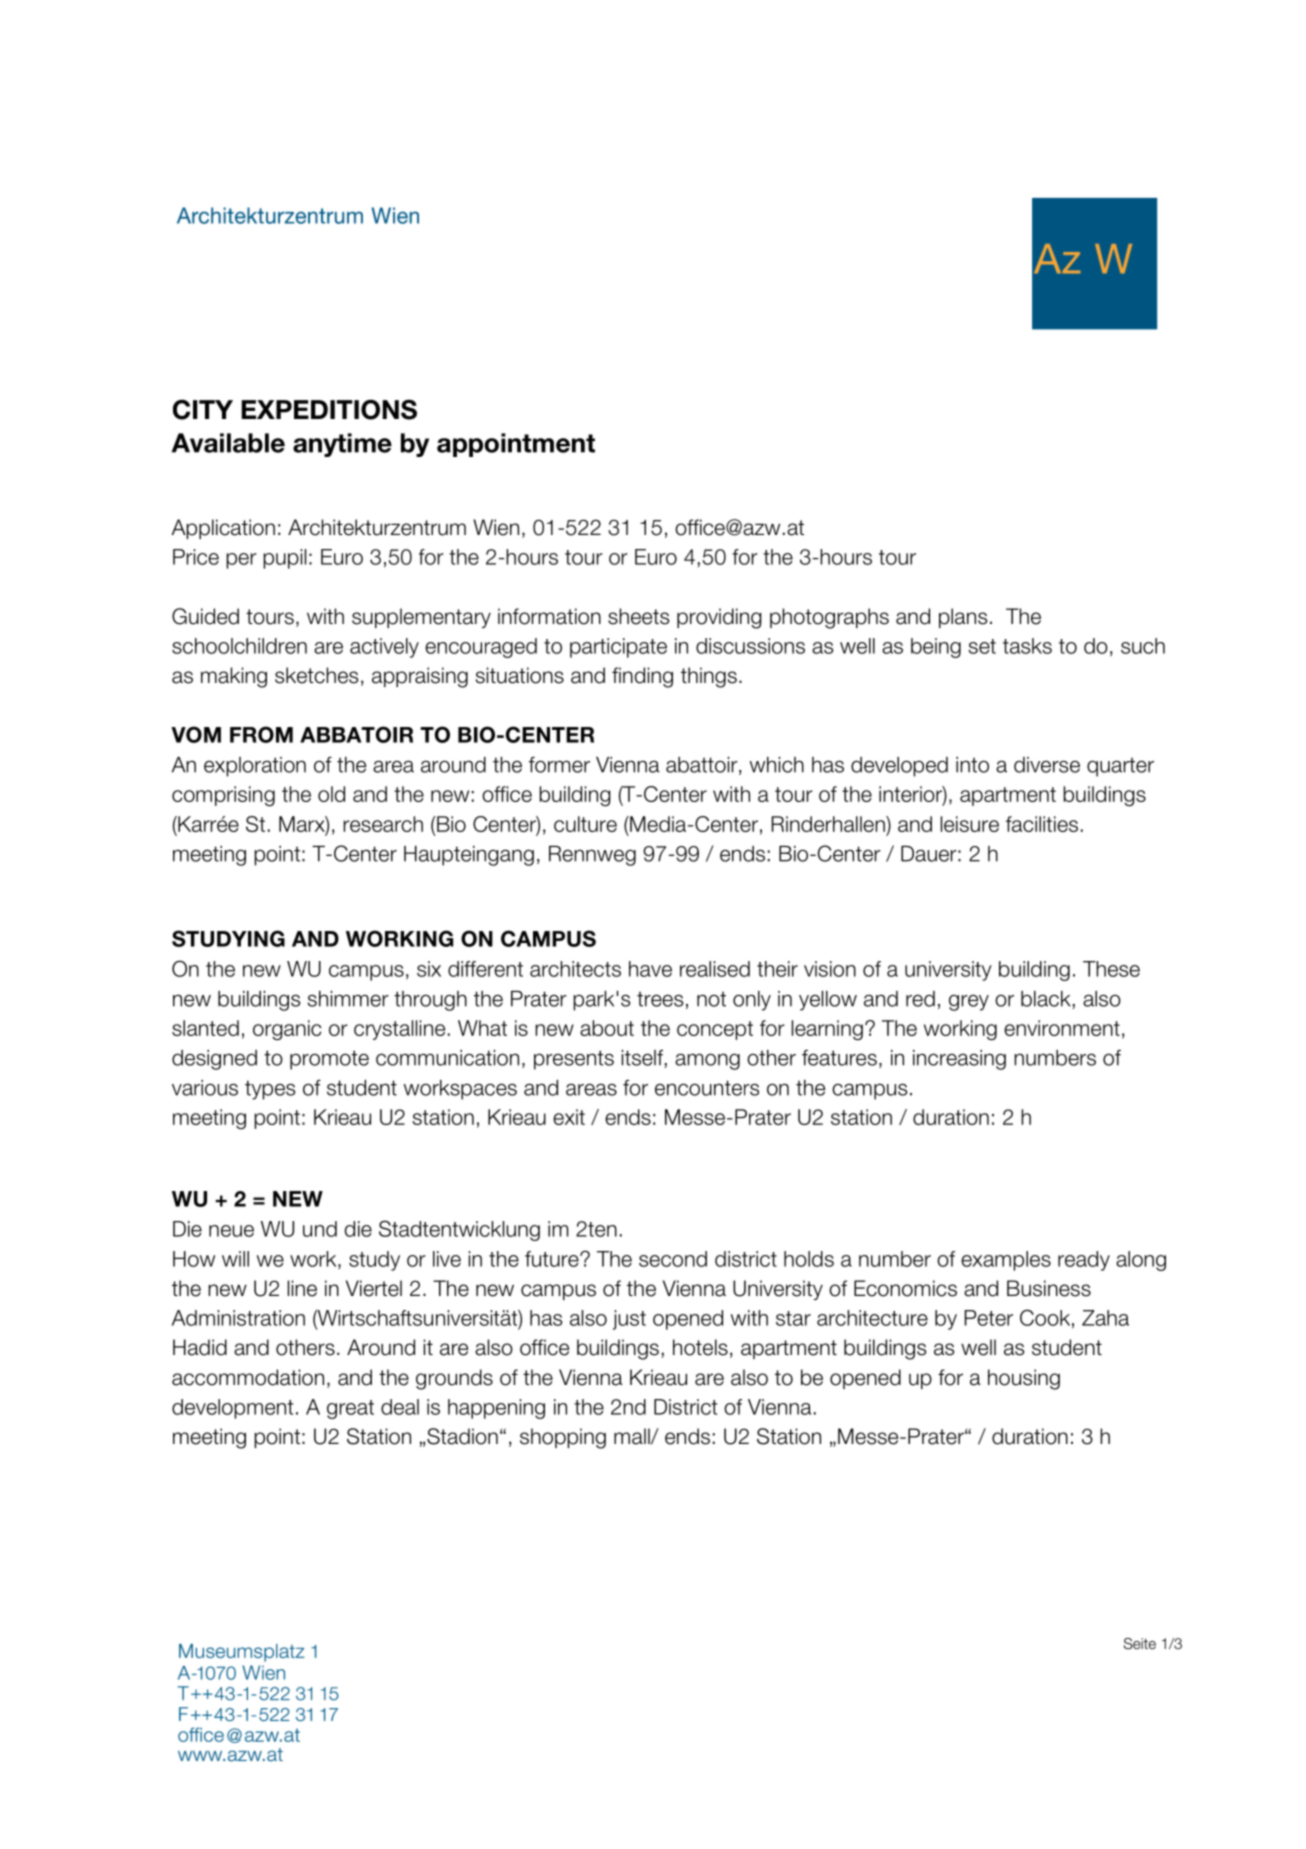 Image resolution: width=1306 pixels, height=1849 pixels. What do you see at coordinates (1024, 1379) in the screenshot?
I see `housing` at bounding box center [1024, 1379].
